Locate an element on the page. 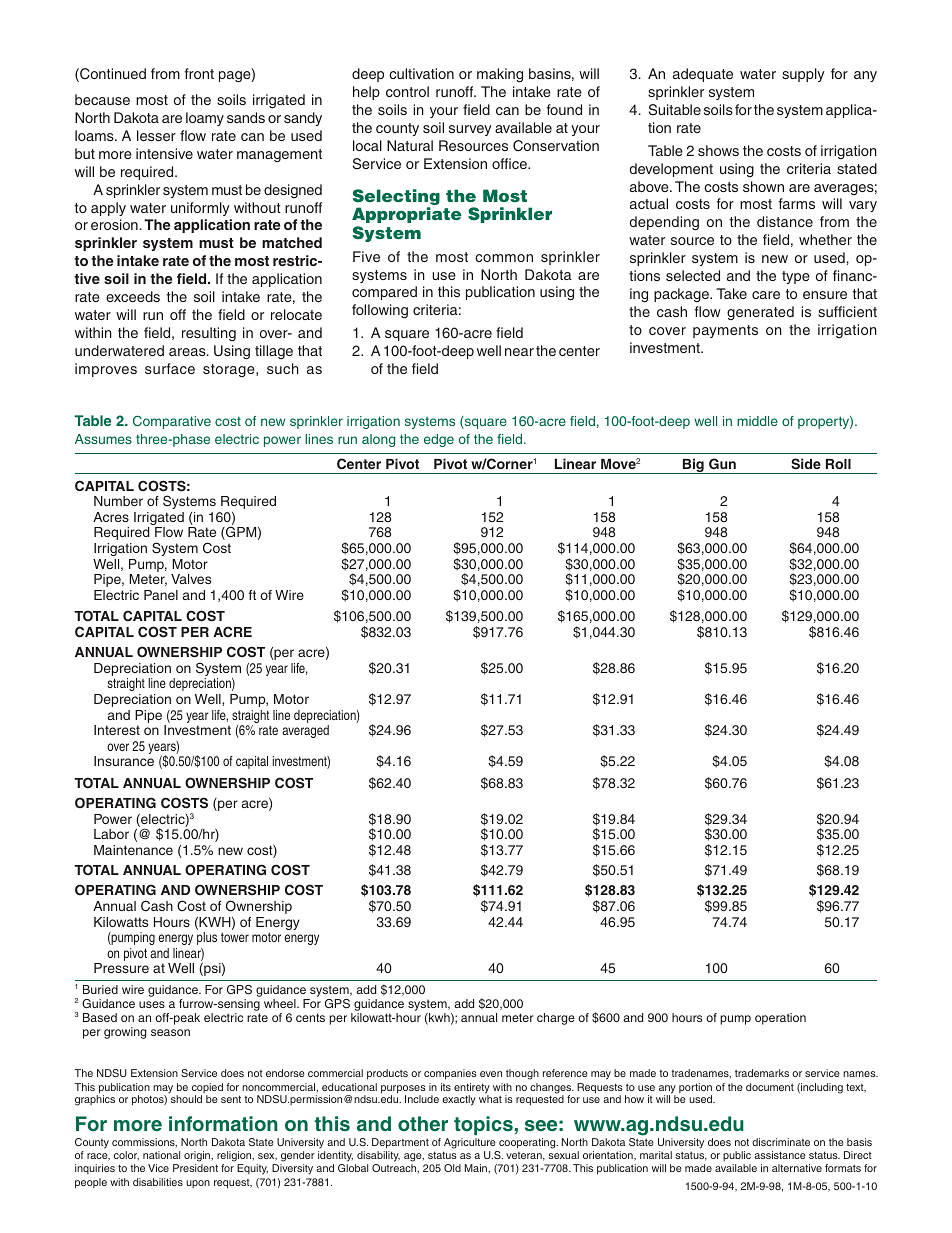 The width and height of the page is (952, 1233). charge is located at coordinates (556, 1019).
